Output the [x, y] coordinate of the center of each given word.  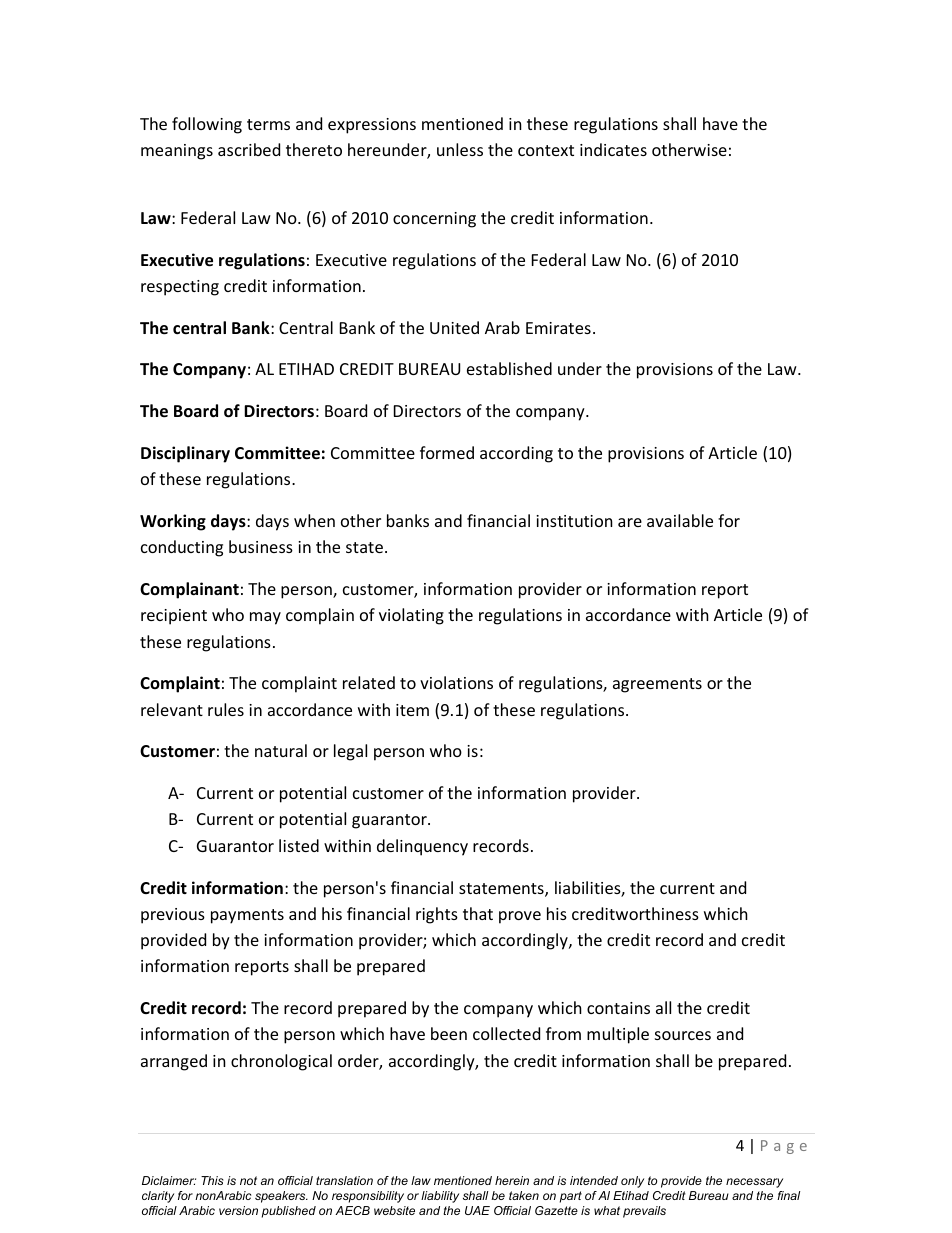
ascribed [249, 149]
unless [460, 149]
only [632, 1182]
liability [440, 1197]
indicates [613, 149]
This [212, 1180]
